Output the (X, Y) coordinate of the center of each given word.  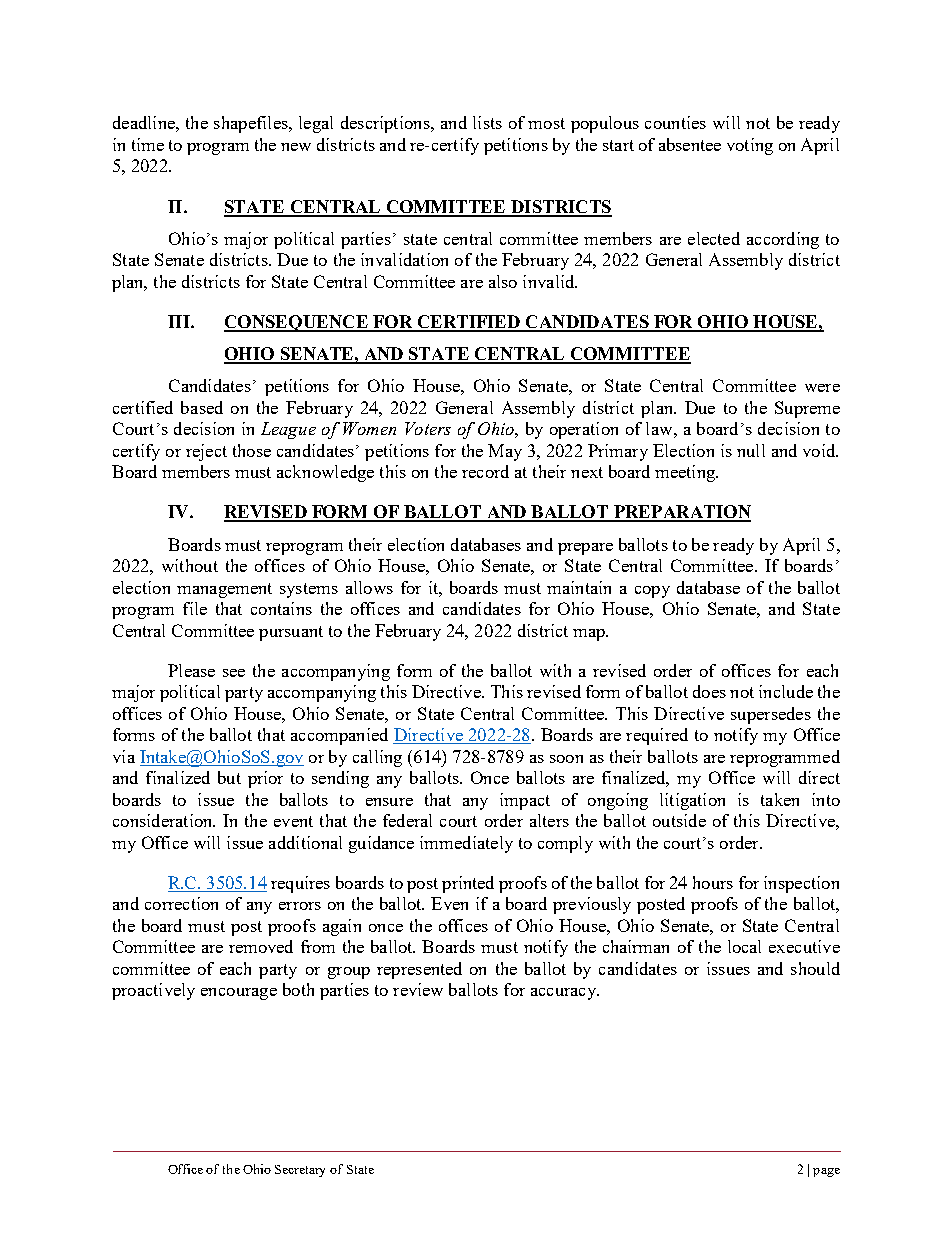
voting (750, 146)
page (826, 1172)
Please (191, 670)
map (590, 635)
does (709, 691)
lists (487, 122)
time (148, 144)
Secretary (300, 1171)
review (418, 989)
